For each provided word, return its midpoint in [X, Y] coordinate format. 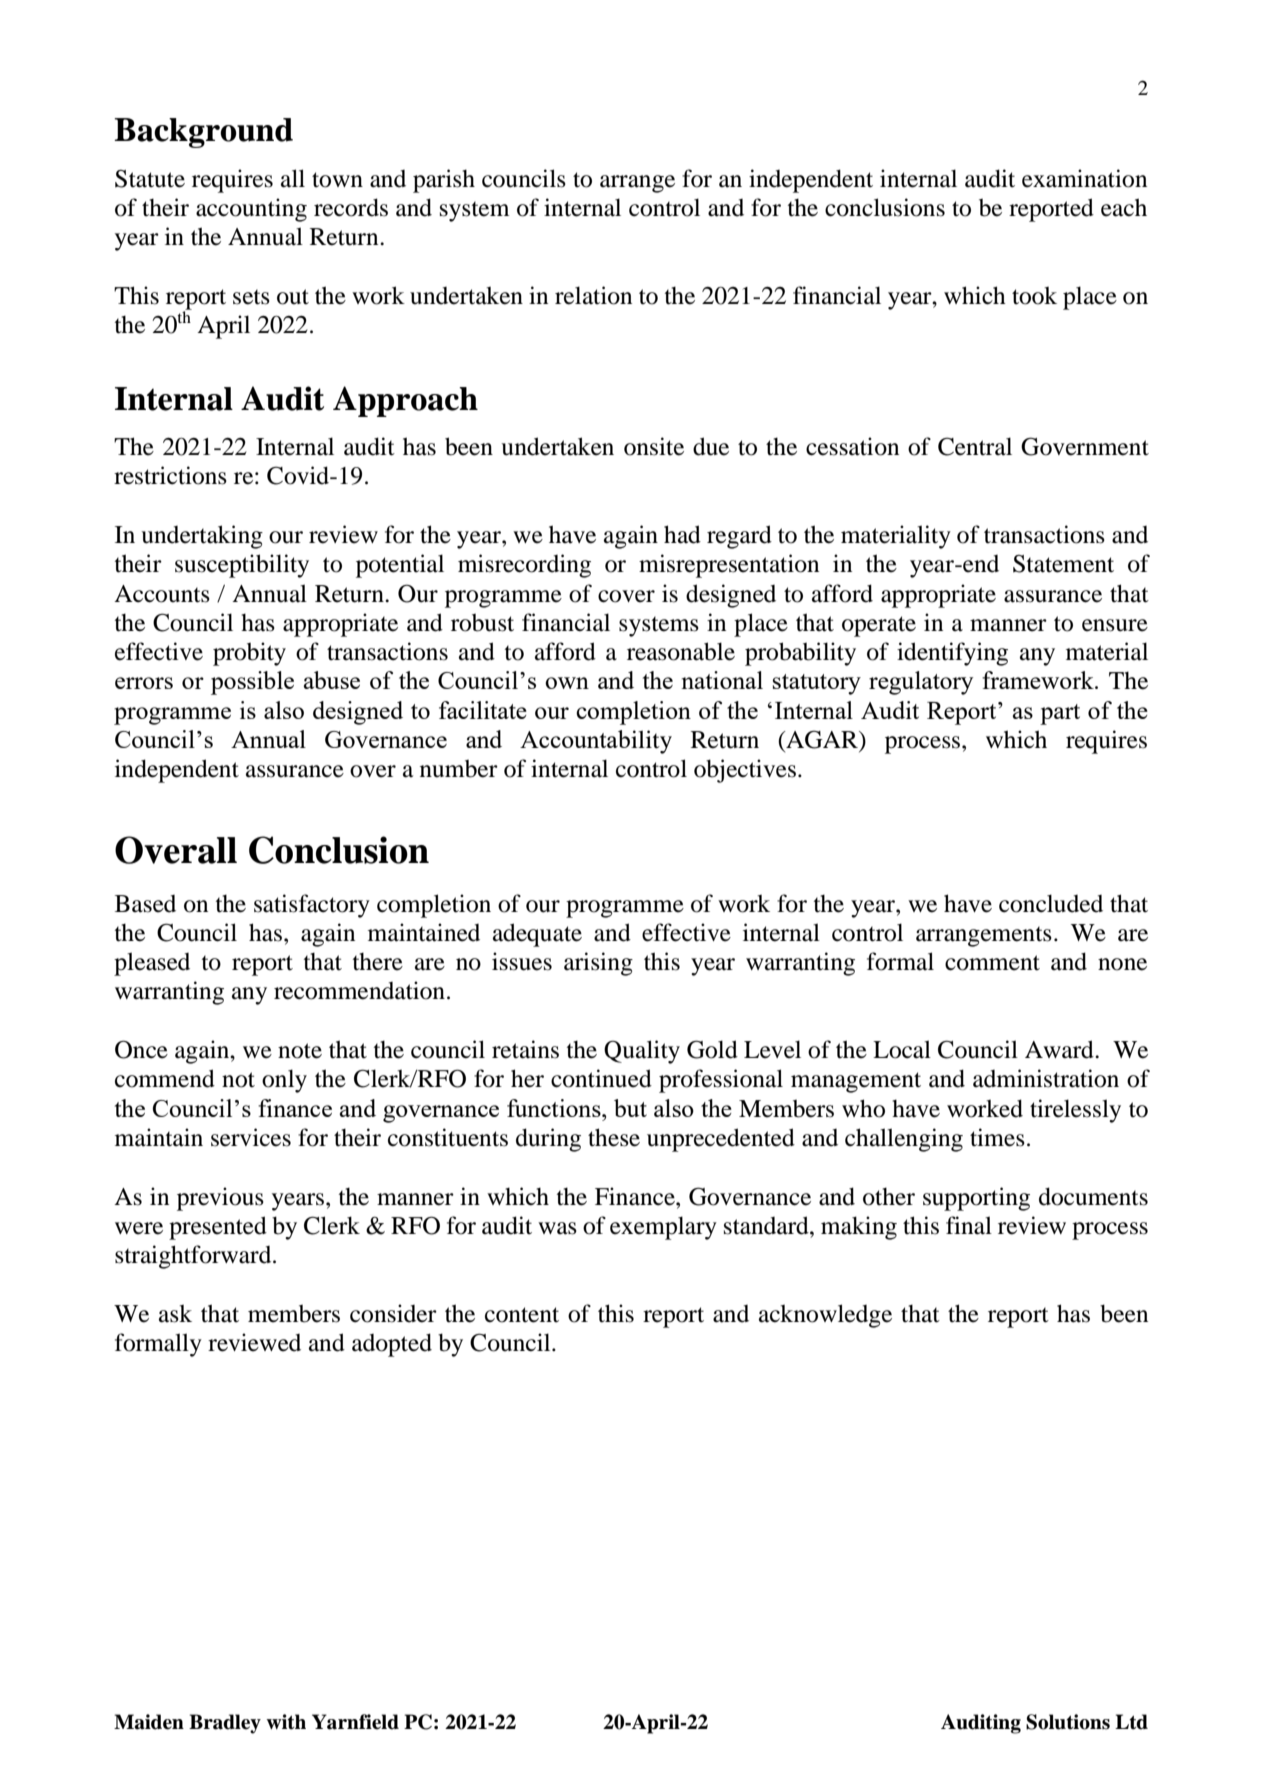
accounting [251, 210]
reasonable [681, 651]
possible [252, 683]
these [614, 1137]
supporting [976, 1199]
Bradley [225, 1724]
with [286, 1722]
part [1060, 714]
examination [1084, 178]
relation [593, 295]
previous [220, 1199]
